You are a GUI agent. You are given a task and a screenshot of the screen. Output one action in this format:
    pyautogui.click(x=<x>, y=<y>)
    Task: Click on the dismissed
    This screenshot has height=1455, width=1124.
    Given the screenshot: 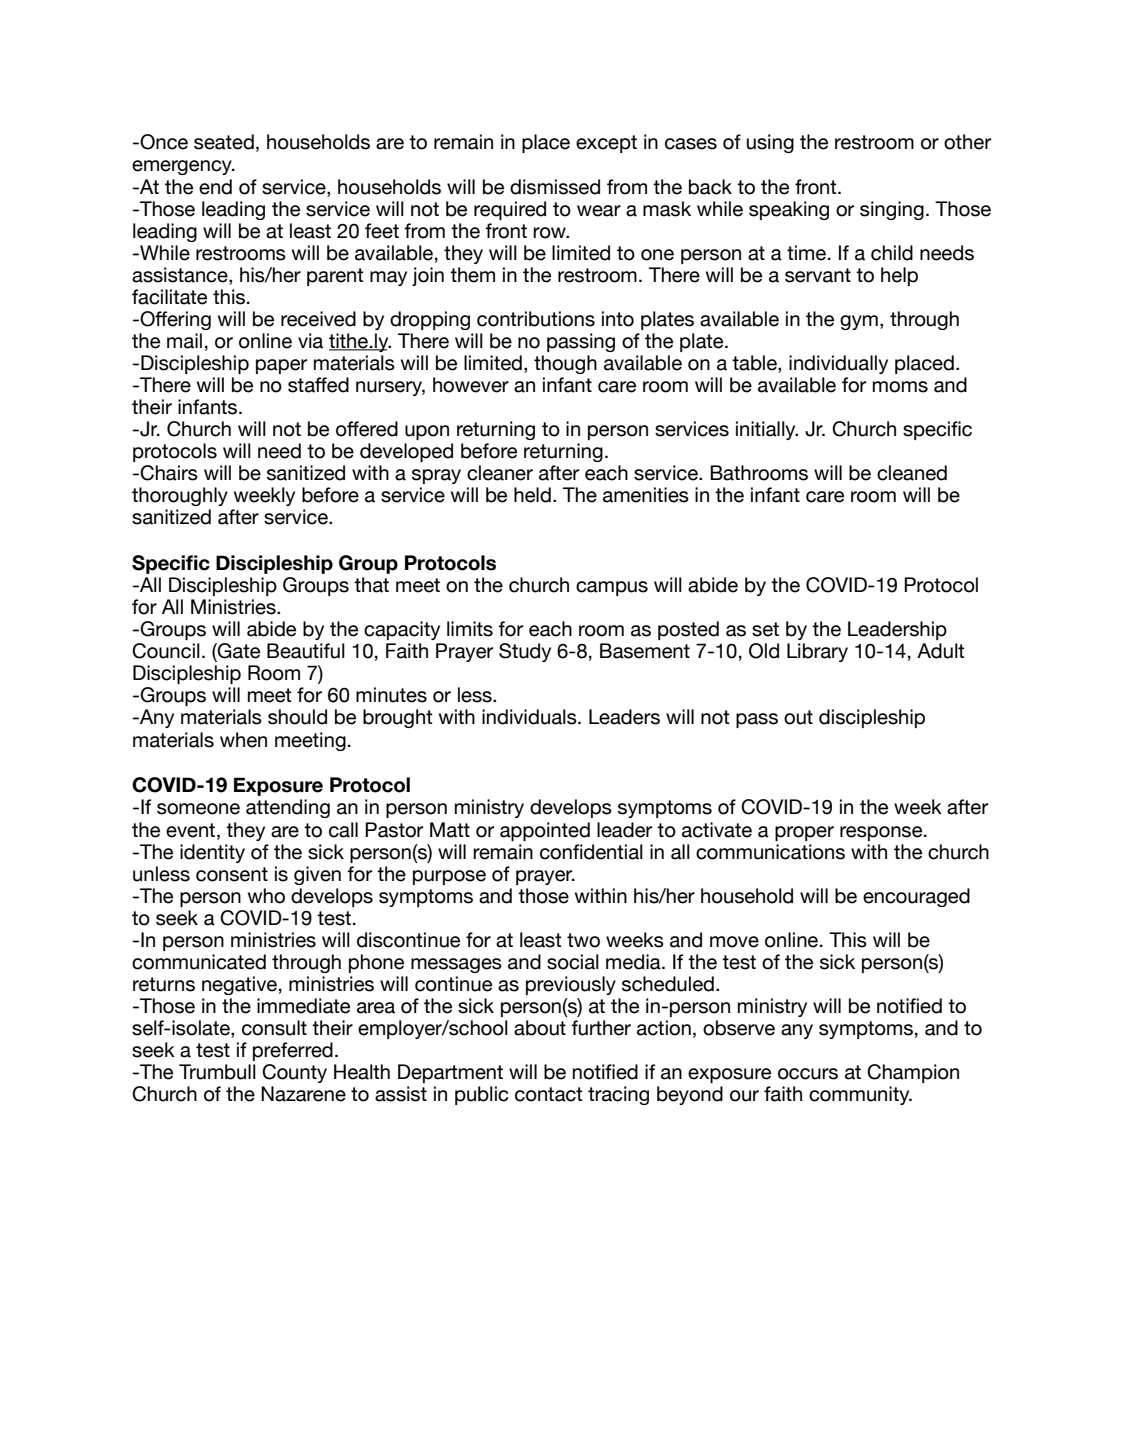 What is the action you would take?
    pyautogui.click(x=555, y=187)
